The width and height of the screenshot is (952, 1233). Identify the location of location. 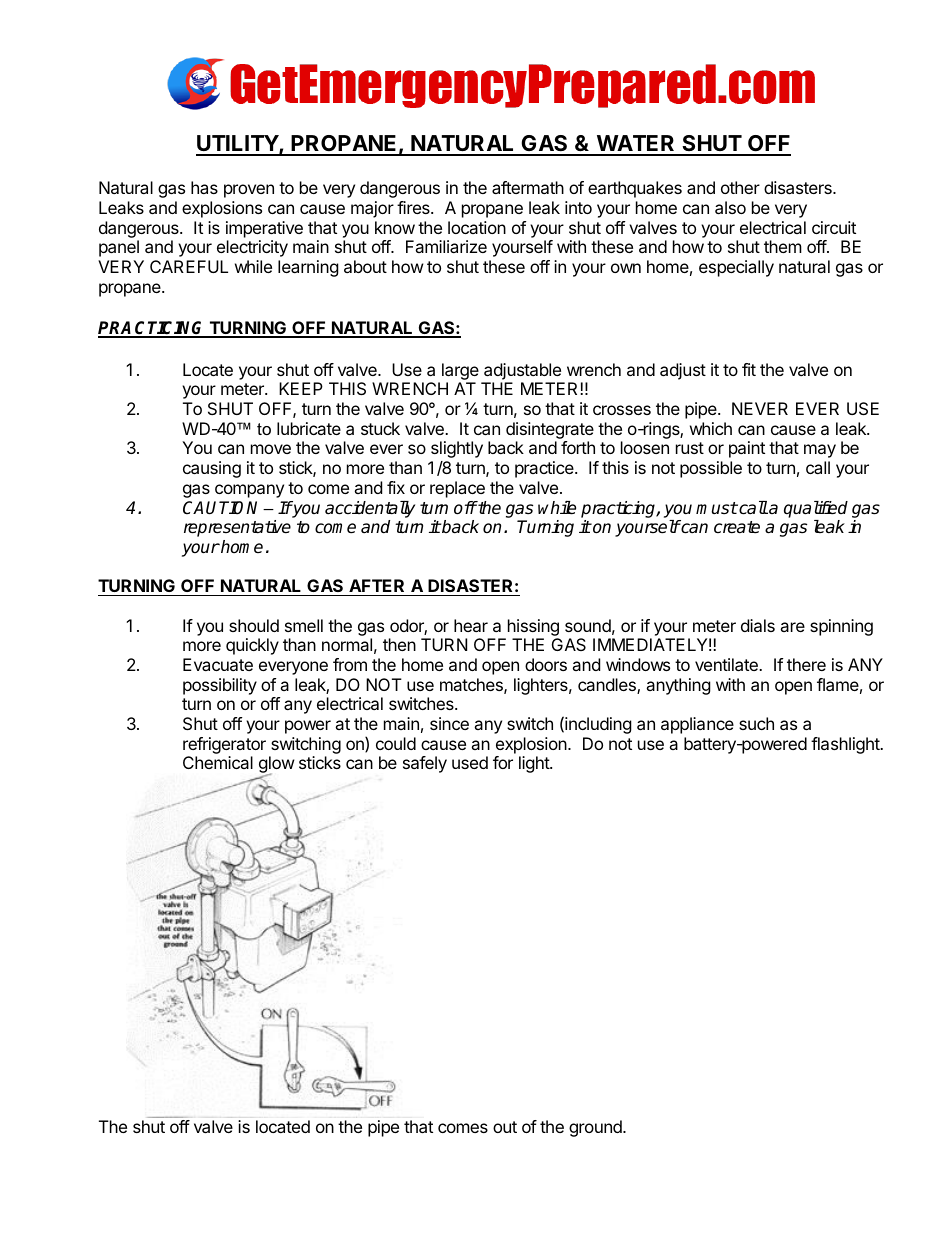
(477, 227).
